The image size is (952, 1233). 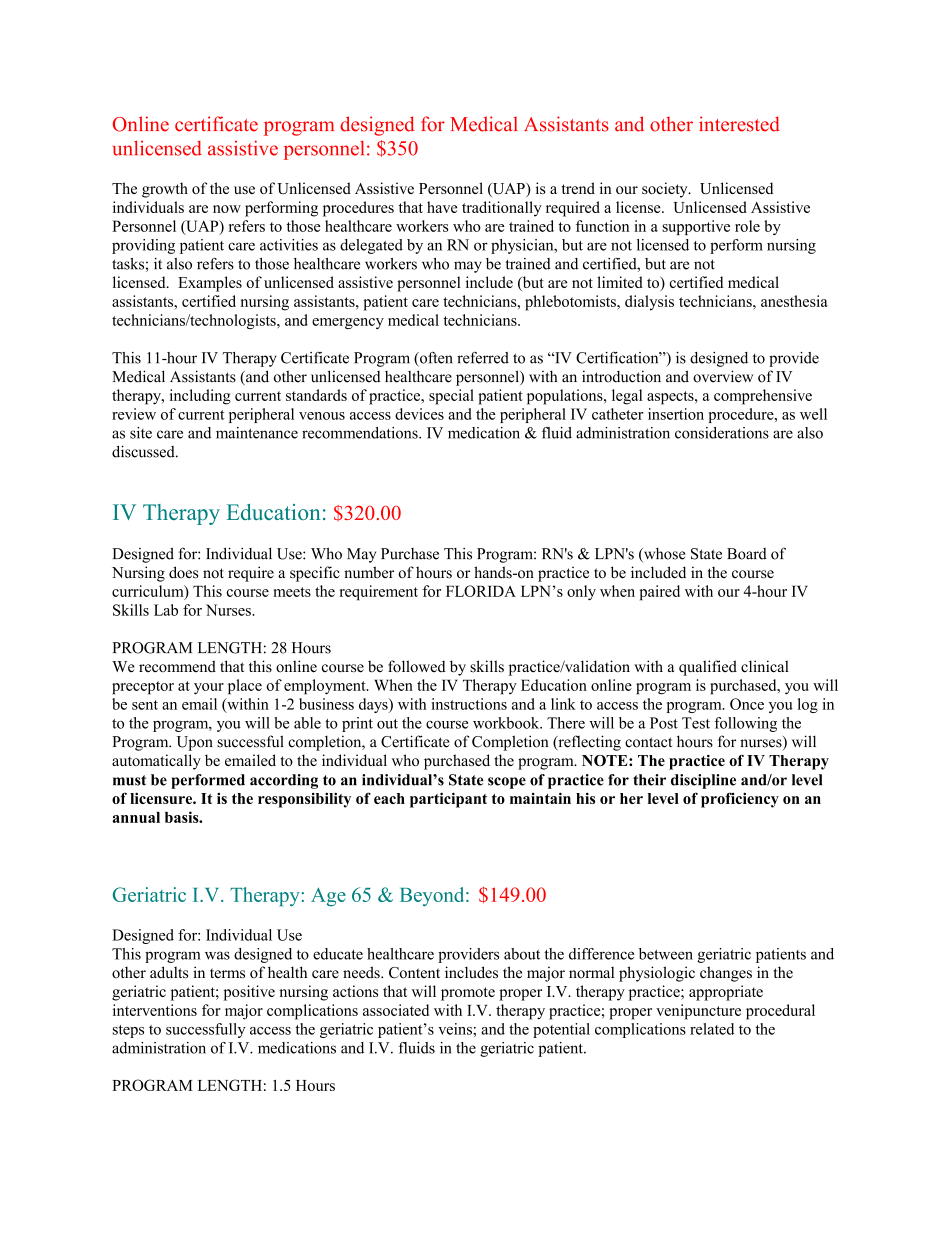 I want to click on considerations, so click(x=722, y=433).
